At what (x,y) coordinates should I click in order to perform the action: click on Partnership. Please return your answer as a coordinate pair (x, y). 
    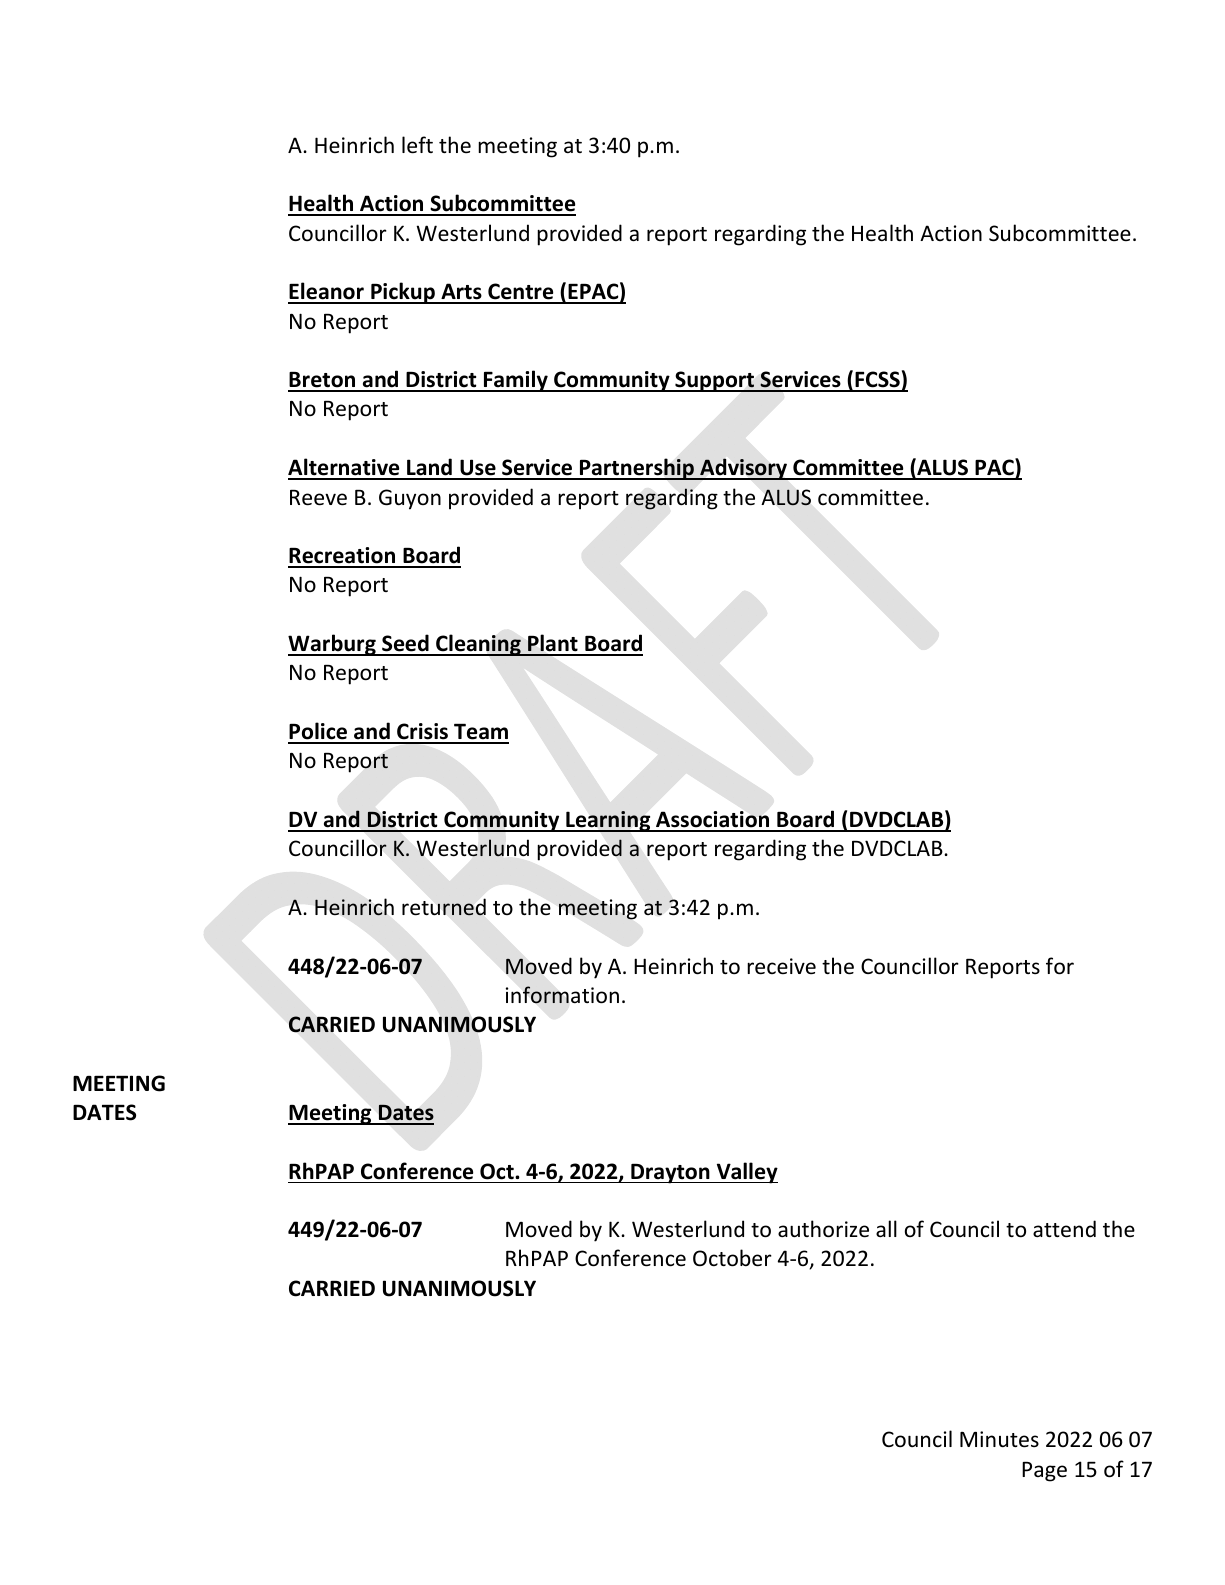
    Looking at the image, I should click on (637, 469).
